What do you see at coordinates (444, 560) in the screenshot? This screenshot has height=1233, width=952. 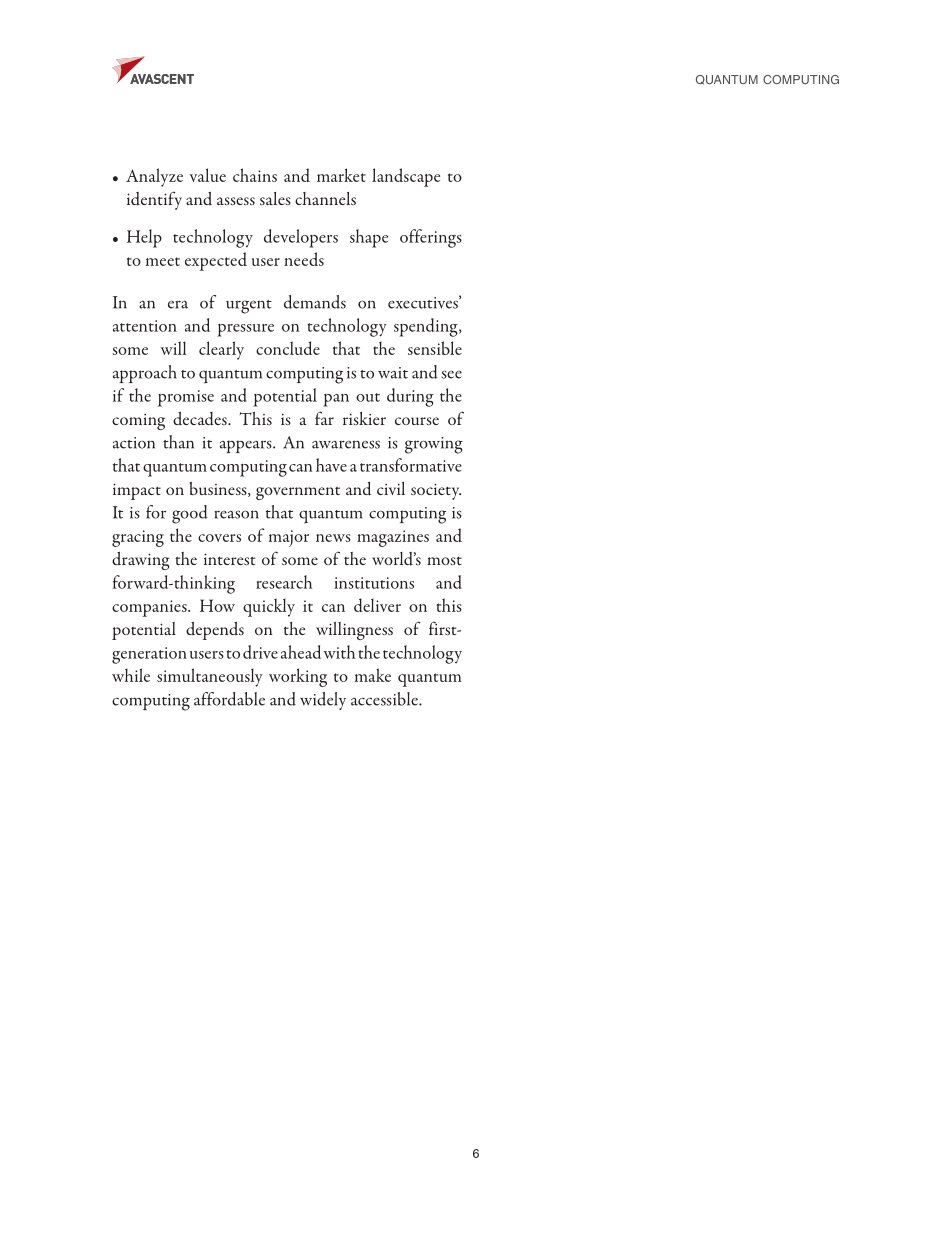 I see `most` at bounding box center [444, 560].
